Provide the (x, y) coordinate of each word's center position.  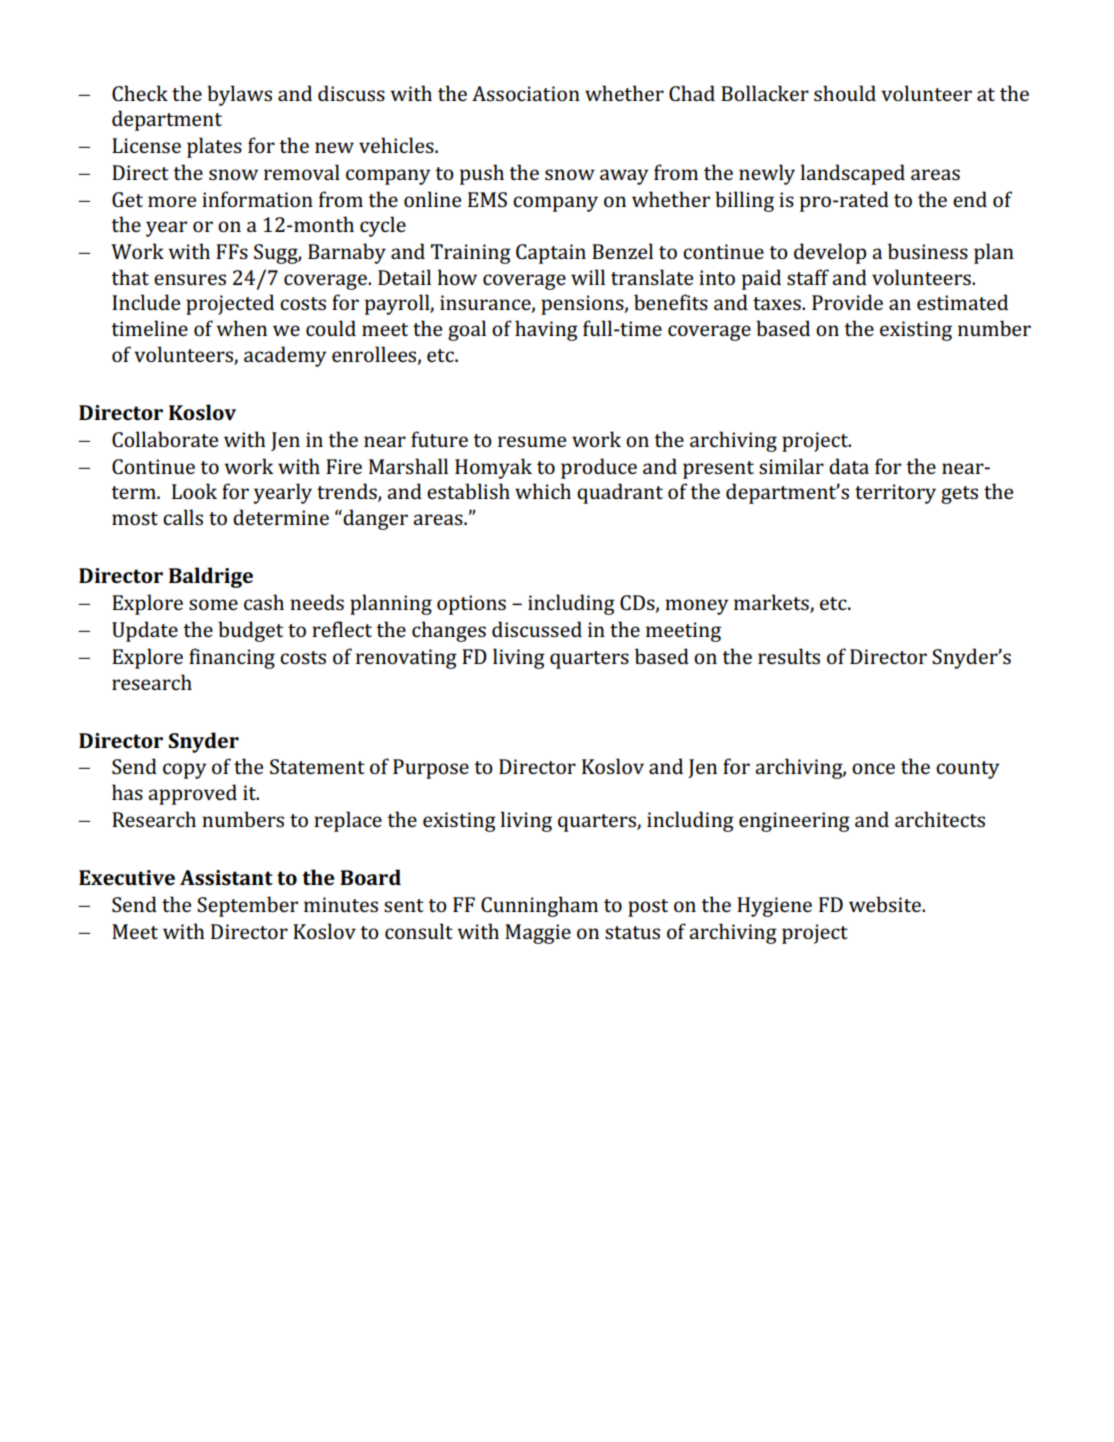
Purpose (431, 769)
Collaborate (165, 439)
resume (532, 441)
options (471, 605)
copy (184, 771)
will (588, 277)
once (873, 768)
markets (772, 603)
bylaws (239, 95)
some (213, 604)
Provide (847, 302)
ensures (190, 279)
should (845, 93)
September (247, 906)
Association (526, 93)
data (849, 466)
